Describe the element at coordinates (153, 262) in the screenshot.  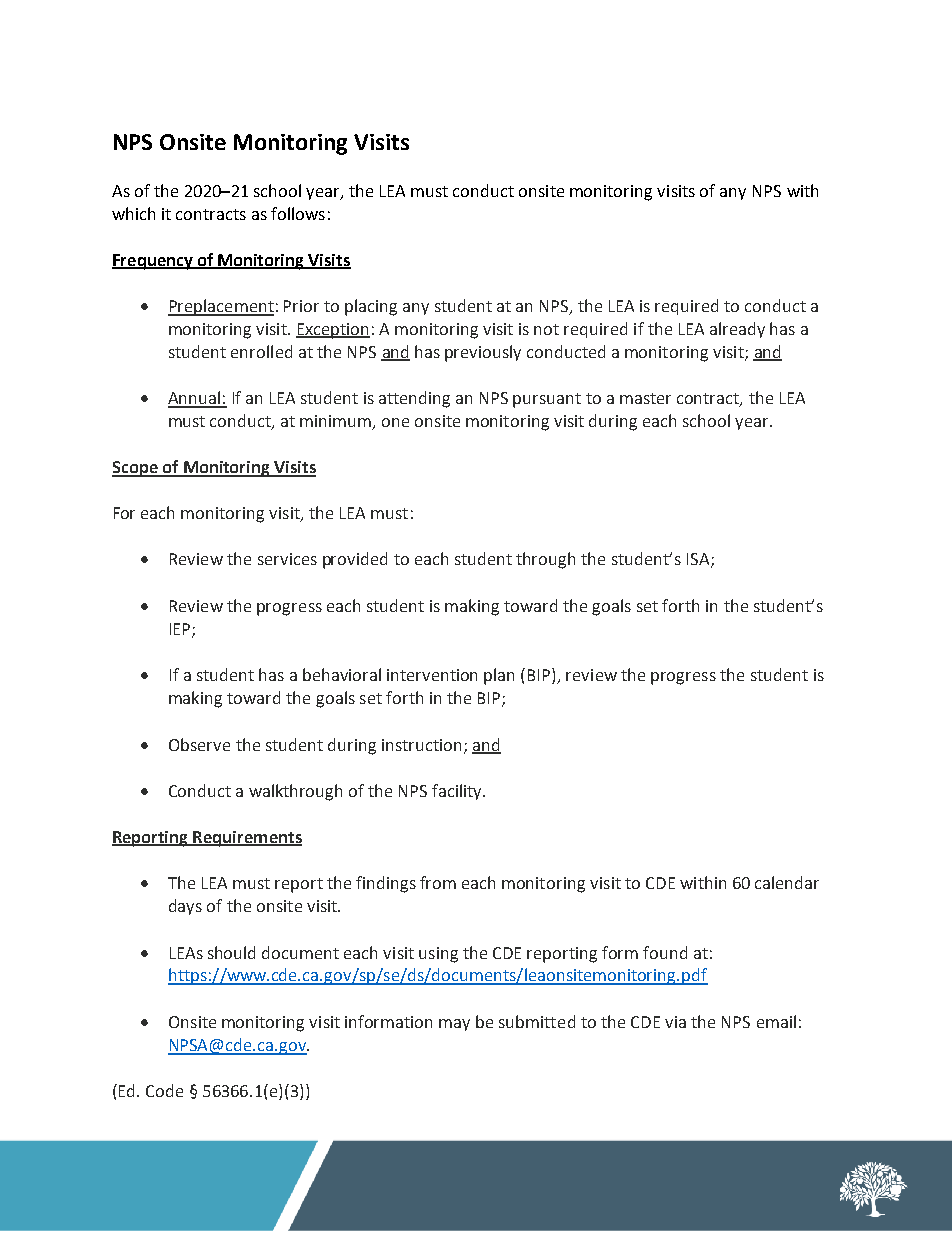
I see `Frequency` at that location.
